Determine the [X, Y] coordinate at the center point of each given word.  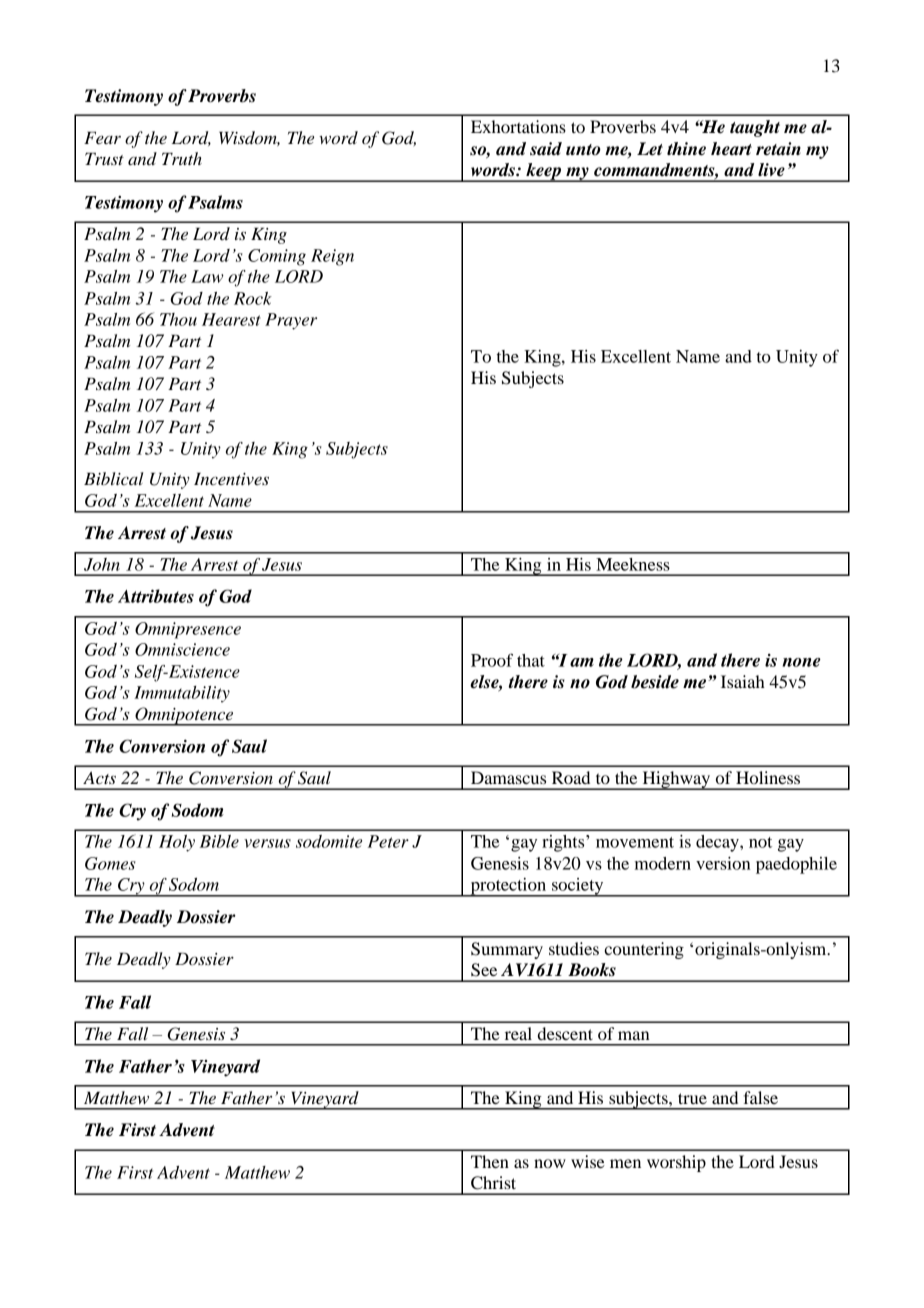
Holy [177, 843]
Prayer [291, 321]
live [771, 170]
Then [490, 1161]
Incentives [231, 479]
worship [676, 1163]
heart [731, 149]
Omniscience [182, 649]
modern [663, 863]
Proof [492, 660]
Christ [493, 1183]
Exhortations [518, 126]
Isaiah [743, 681]
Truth [182, 158]
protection [508, 887]
